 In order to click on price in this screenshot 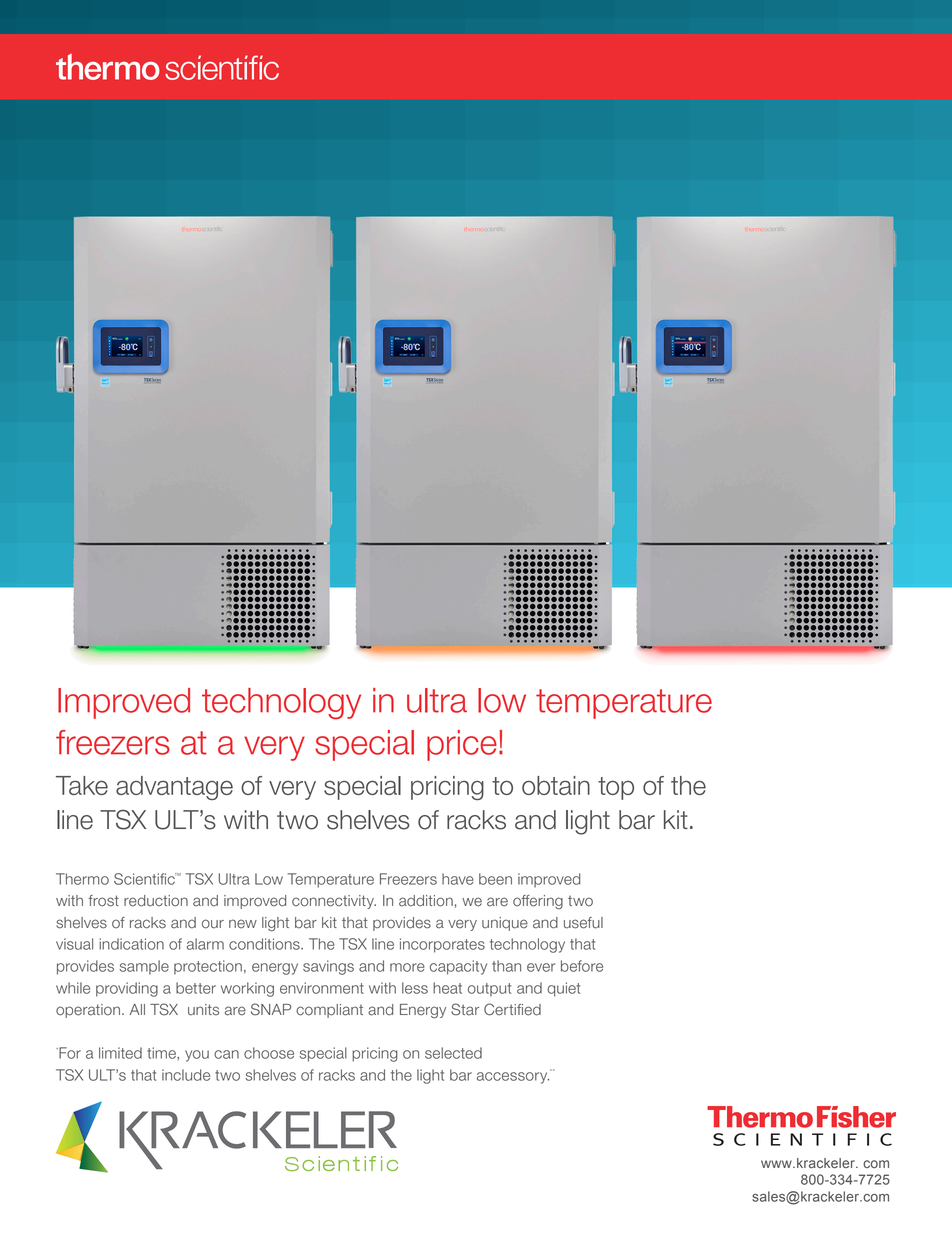, I will do `click(462, 745)`.
